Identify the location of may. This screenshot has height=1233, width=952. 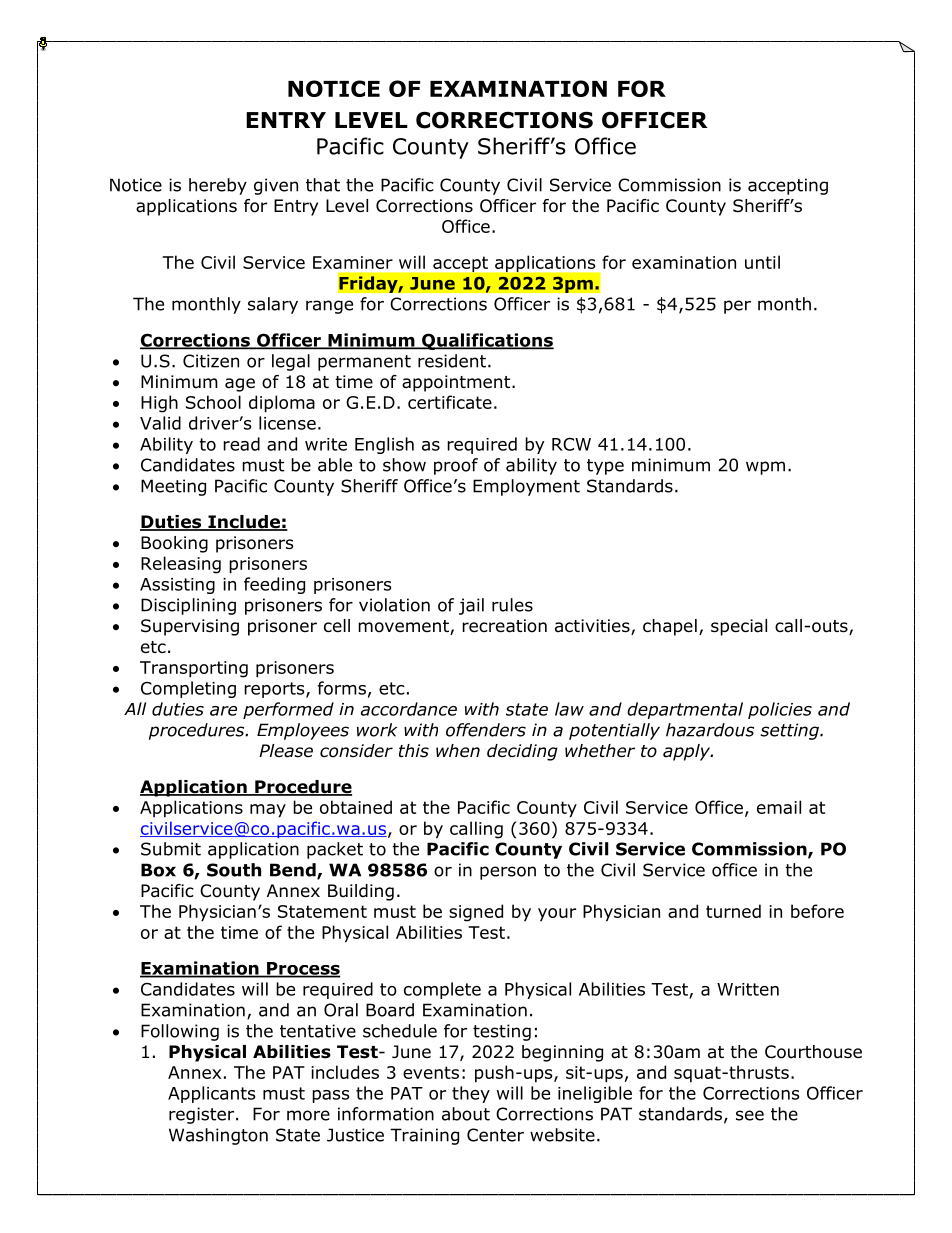
(268, 811).
